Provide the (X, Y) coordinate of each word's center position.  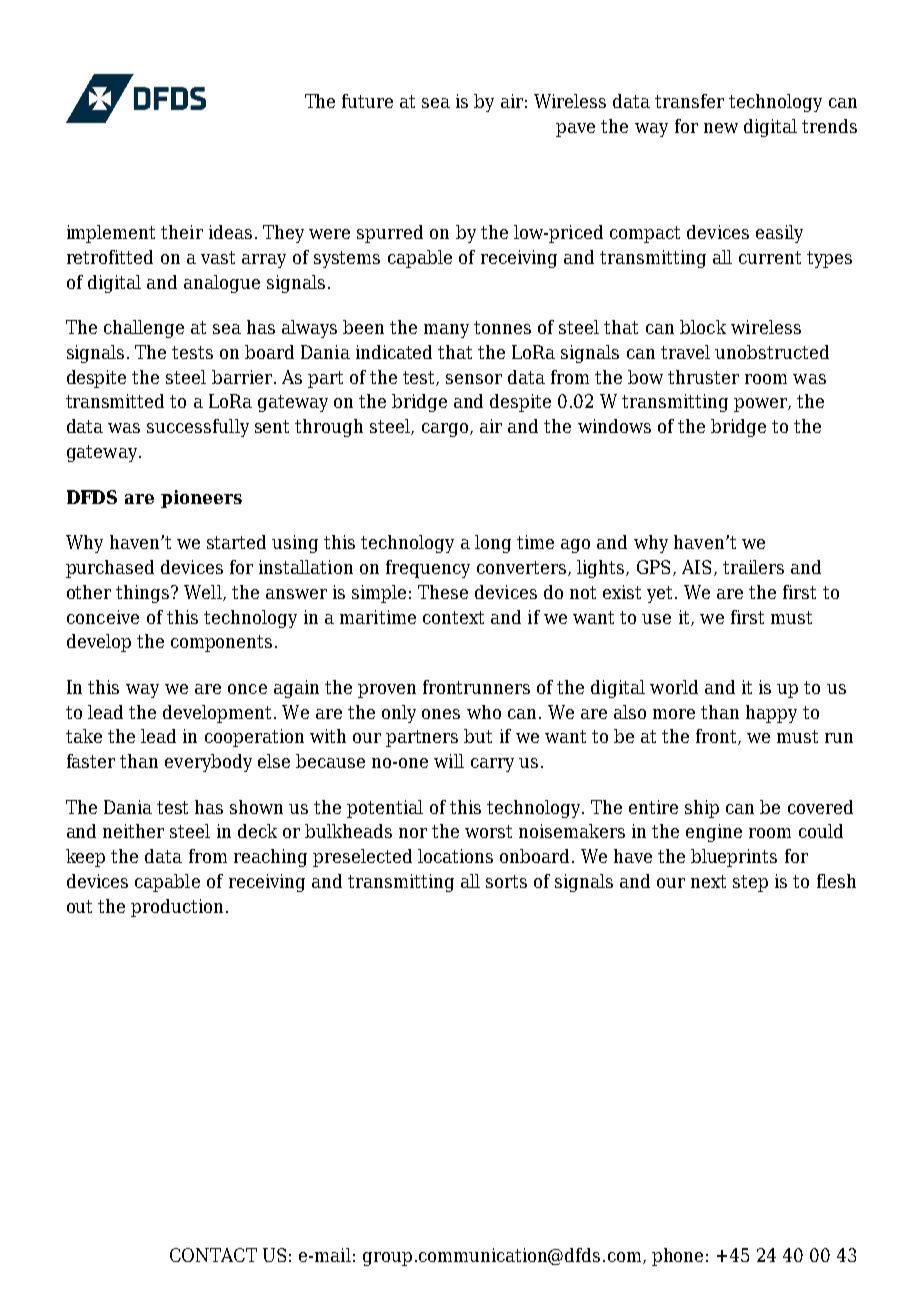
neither (133, 831)
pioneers (201, 499)
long (493, 544)
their (182, 232)
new (721, 128)
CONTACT (213, 1255)
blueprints (734, 858)
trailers (753, 567)
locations (455, 856)
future (367, 101)
